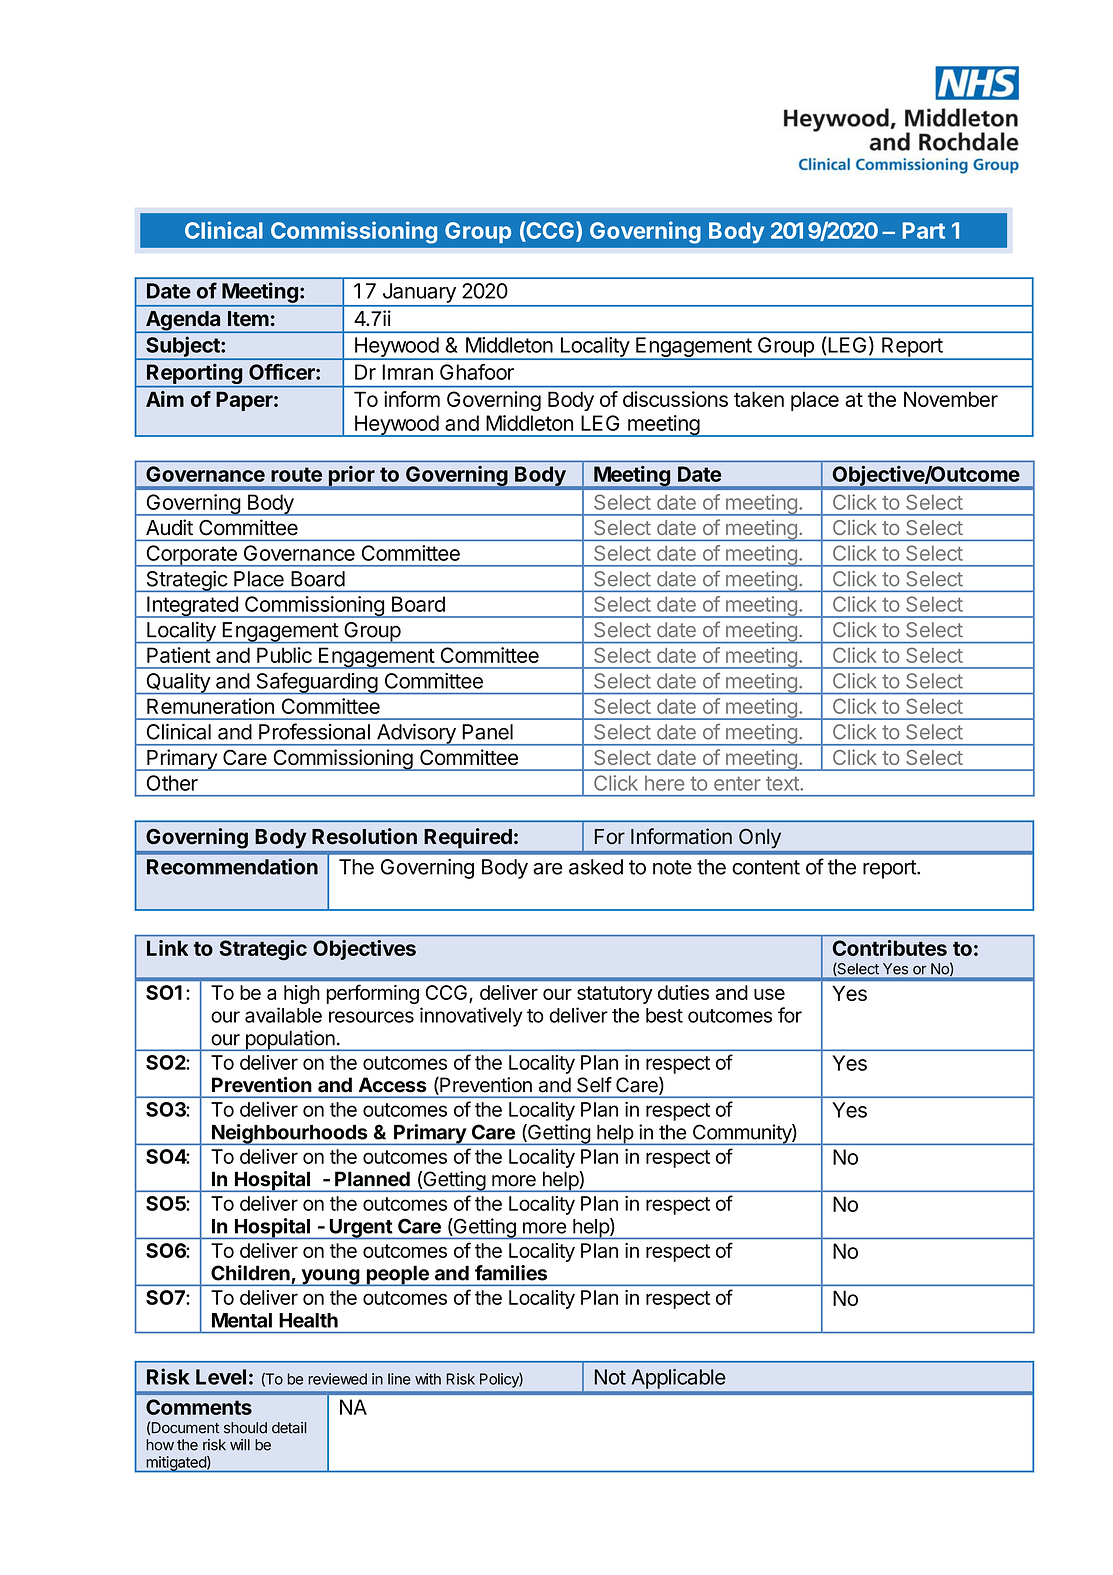 The width and height of the document is (1113, 1575). I want to click on Item, so click(248, 319).
